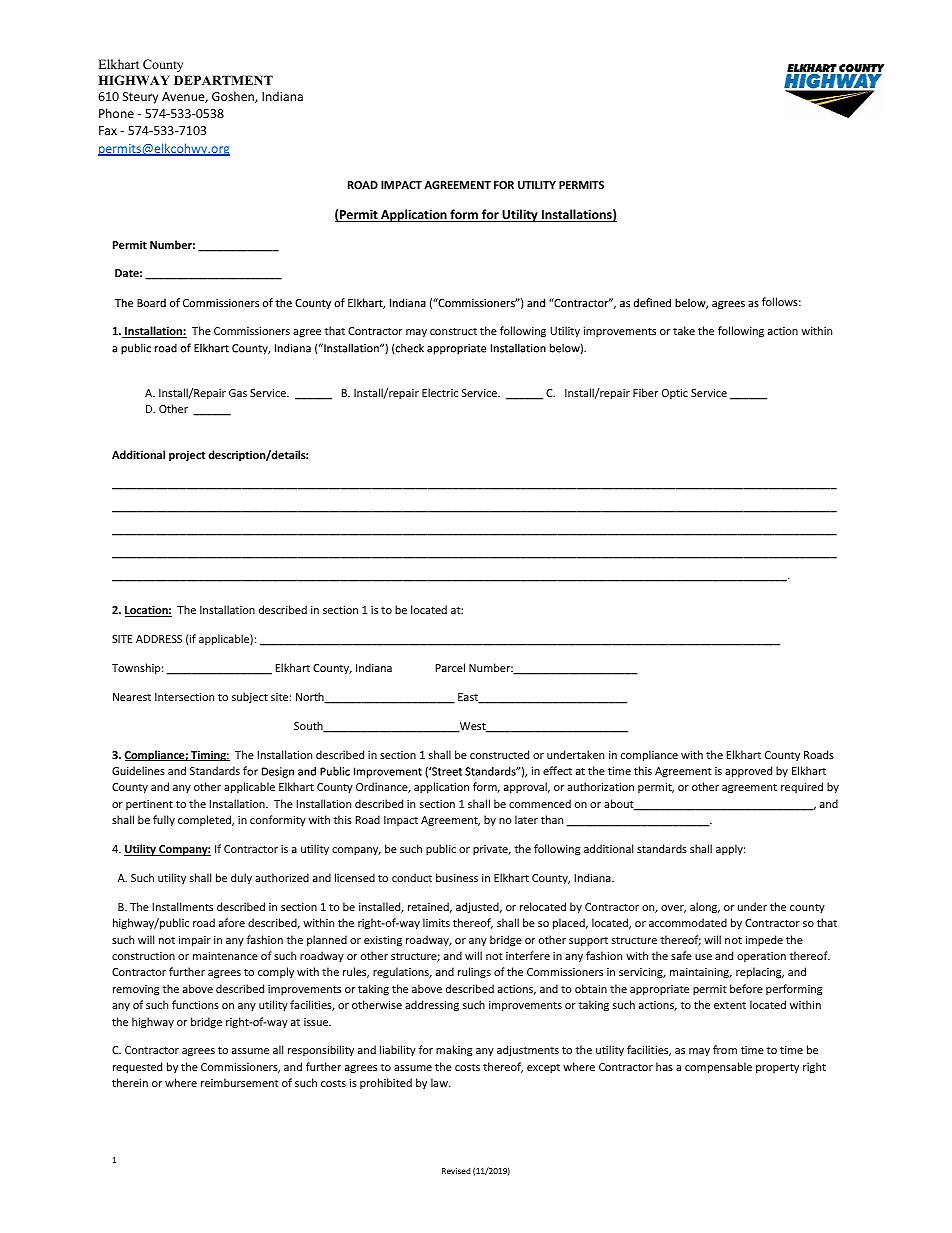 The height and width of the page is (1233, 952). What do you see at coordinates (250, 698) in the page?
I see `subject` at bounding box center [250, 698].
